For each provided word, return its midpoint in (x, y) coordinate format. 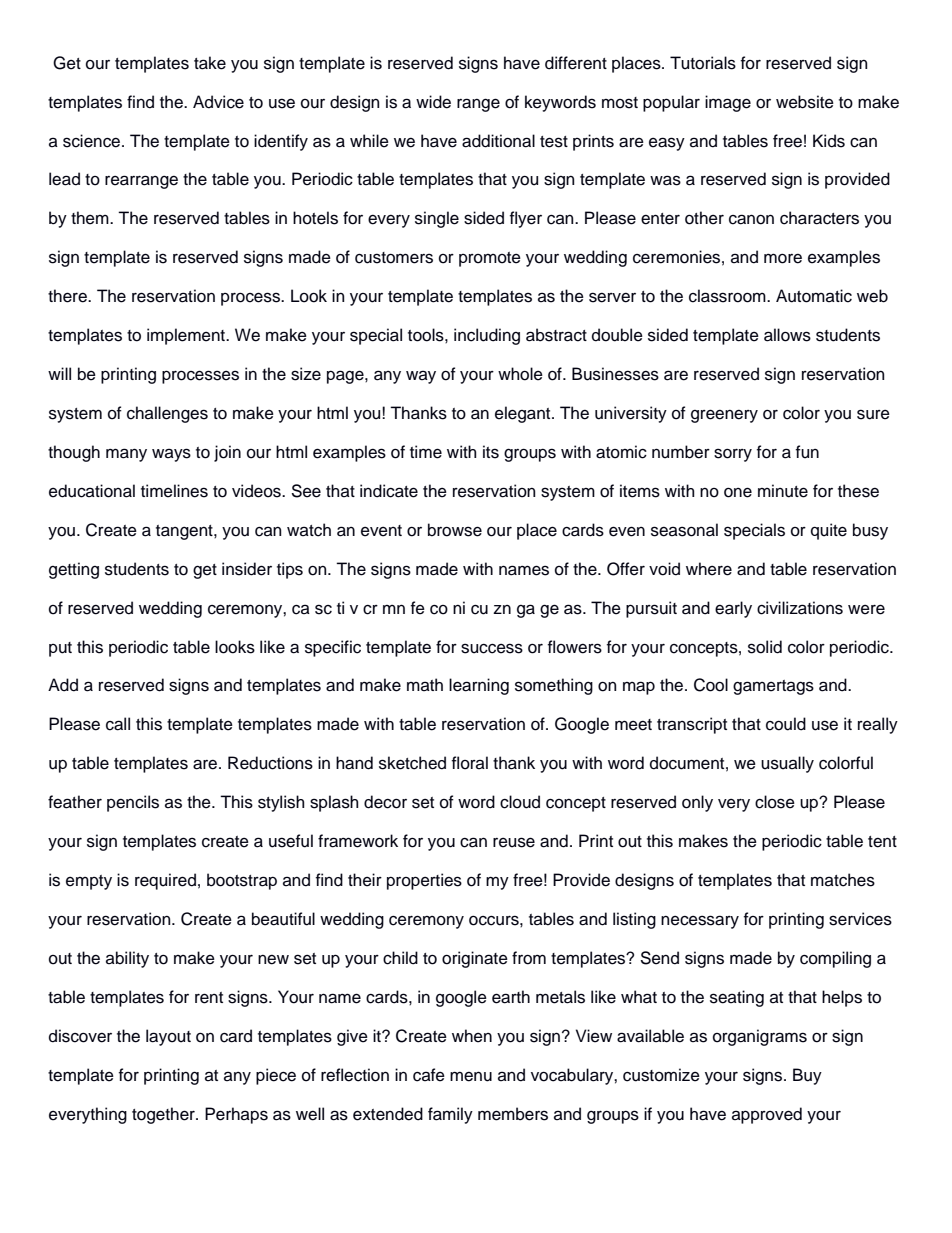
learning (479, 686)
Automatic (814, 296)
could (786, 724)
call (118, 724)
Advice (218, 102)
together (164, 1115)
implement (187, 336)
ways (171, 455)
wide (433, 102)
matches (843, 880)
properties (424, 881)
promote (490, 259)
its (491, 452)
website (805, 102)
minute (783, 491)
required (165, 881)
